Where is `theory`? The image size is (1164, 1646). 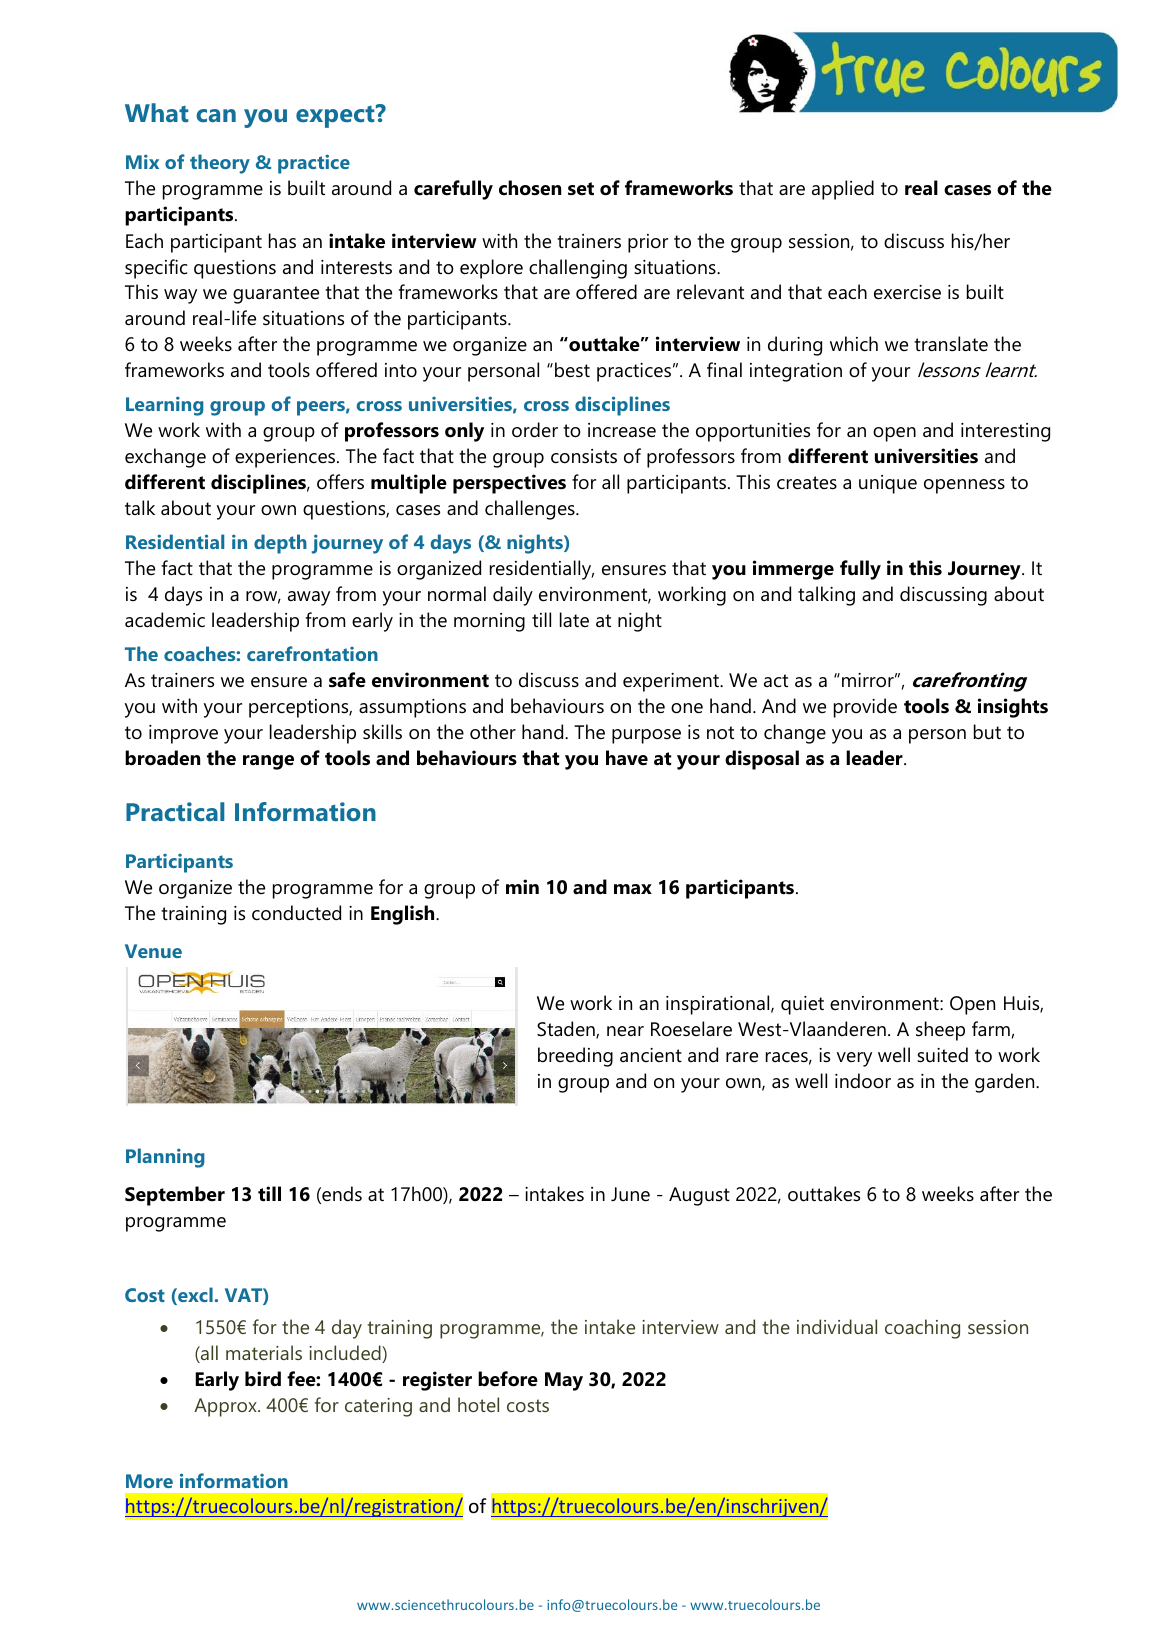 theory is located at coordinates (220, 164).
